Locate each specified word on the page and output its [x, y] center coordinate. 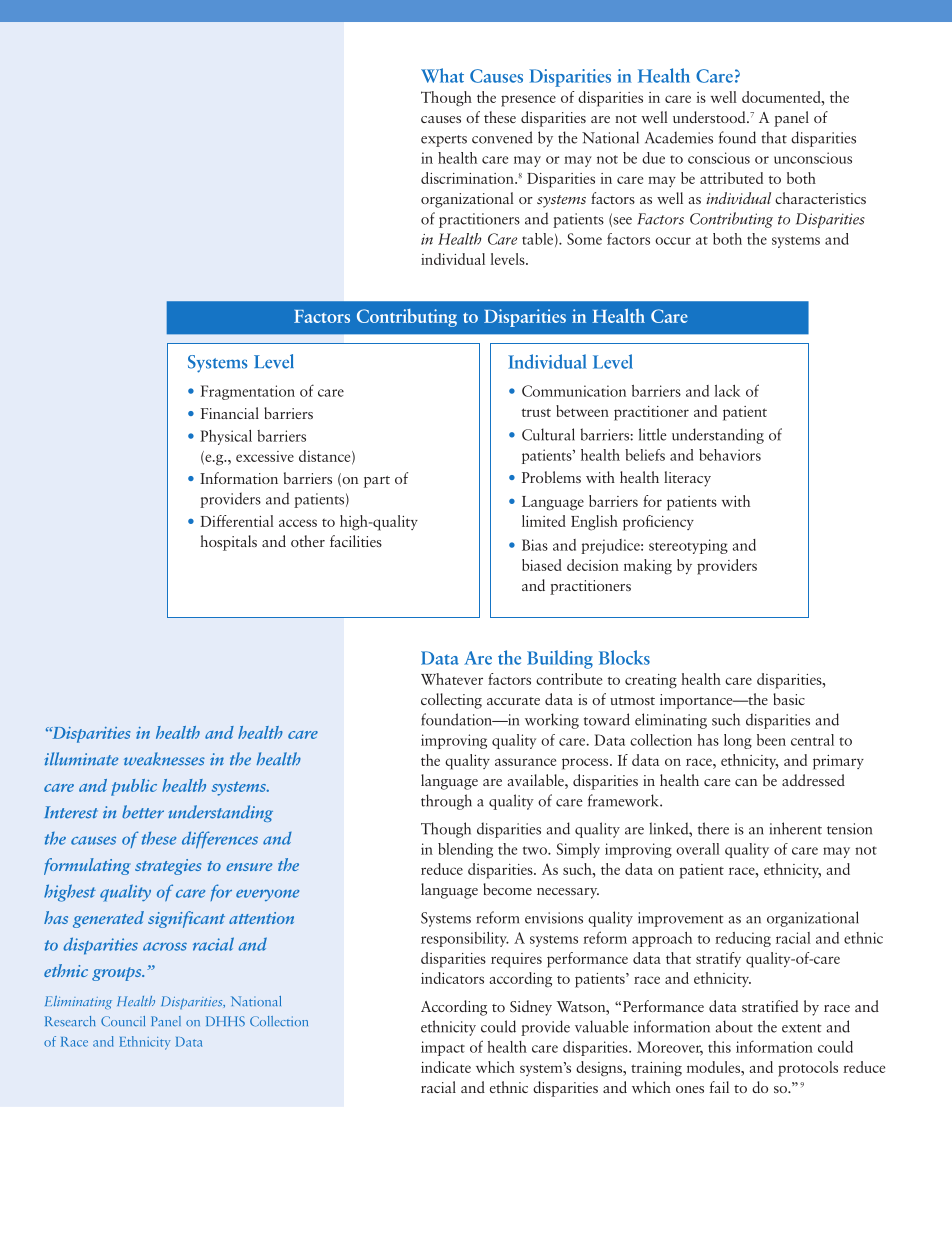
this [719, 1047]
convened [502, 137]
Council [123, 1021]
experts [444, 141]
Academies [679, 137]
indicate [446, 1067]
